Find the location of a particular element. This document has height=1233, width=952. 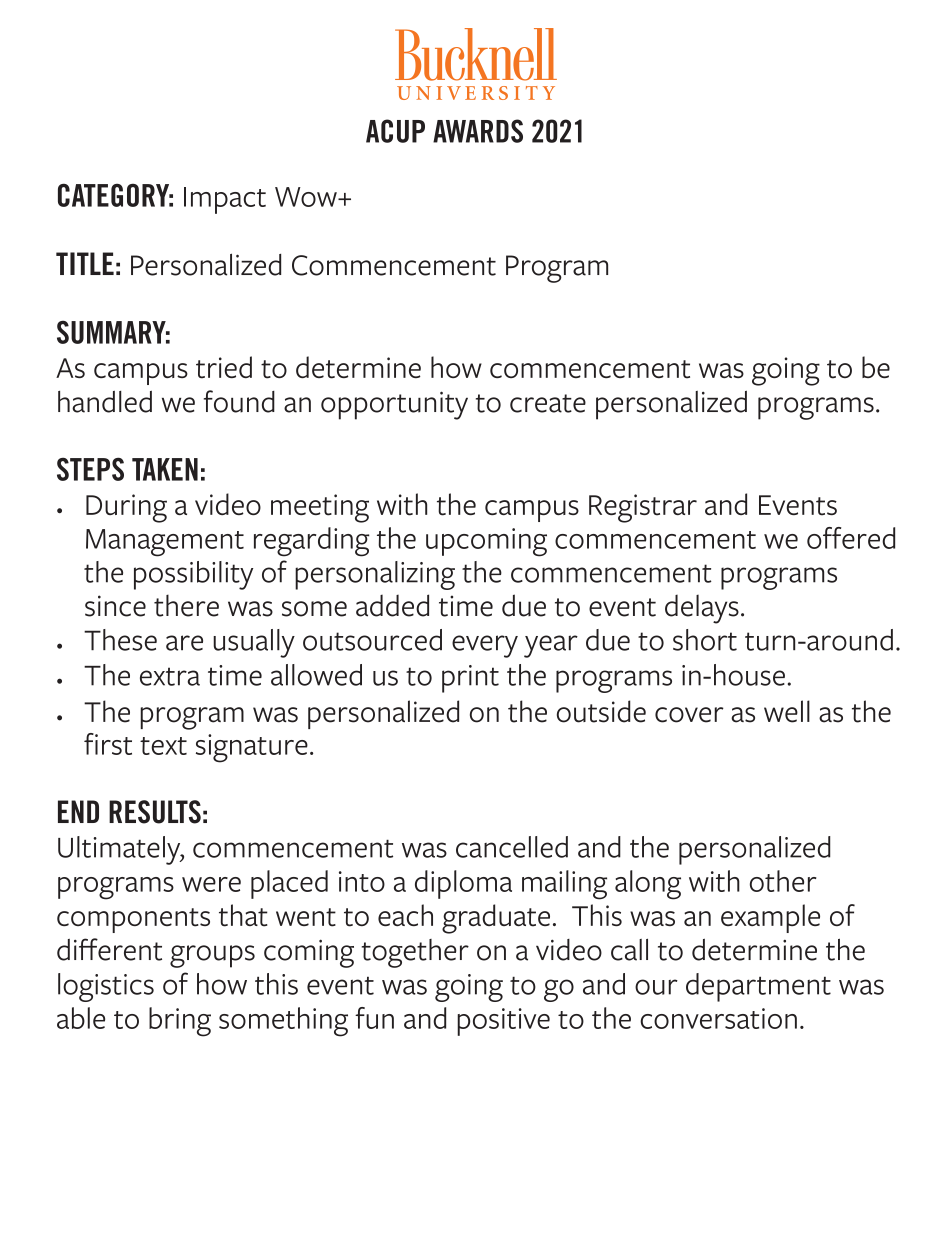

possibility is located at coordinates (193, 575).
